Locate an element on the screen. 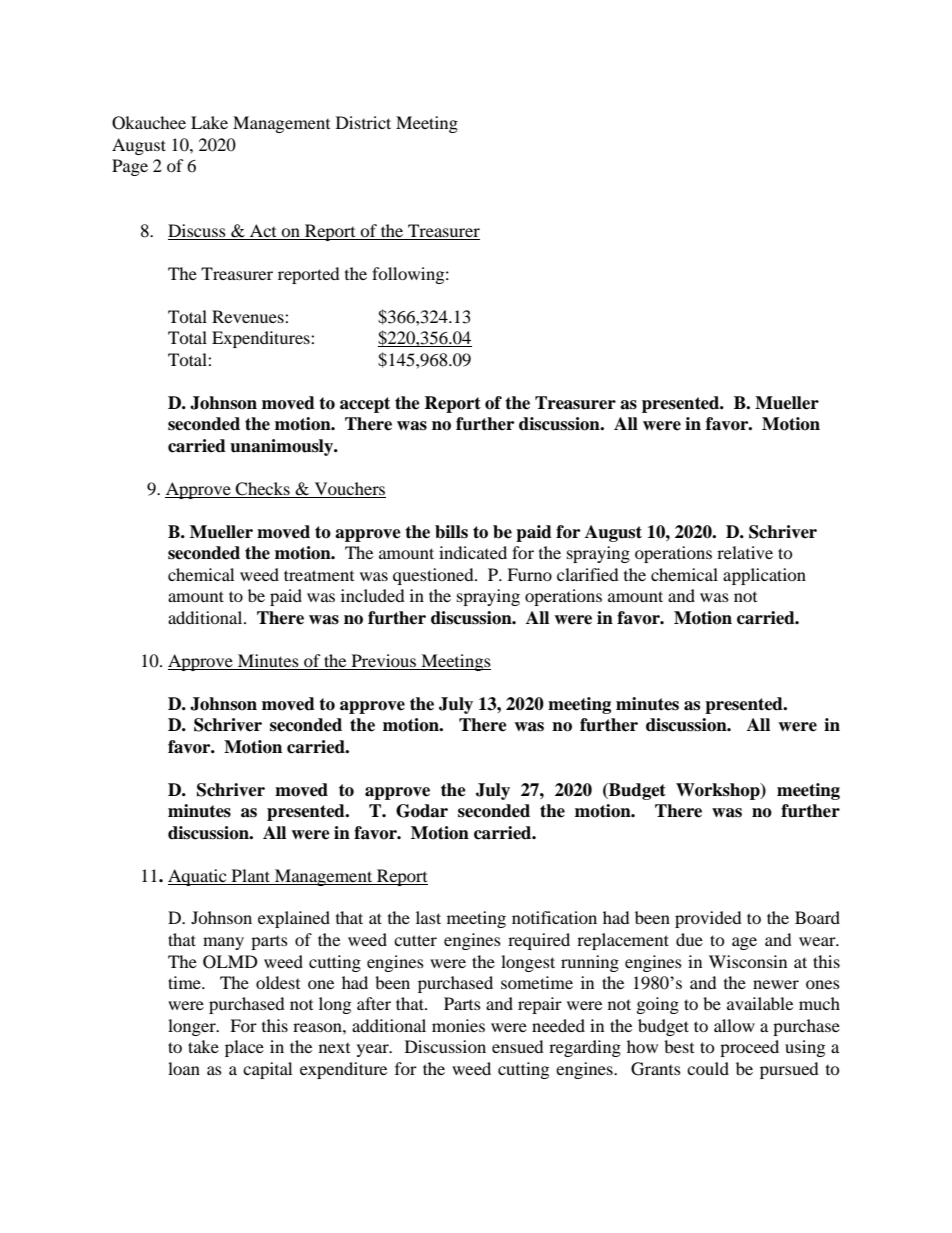 The width and height of the screenshot is (952, 1233). proceed is located at coordinates (749, 1048).
